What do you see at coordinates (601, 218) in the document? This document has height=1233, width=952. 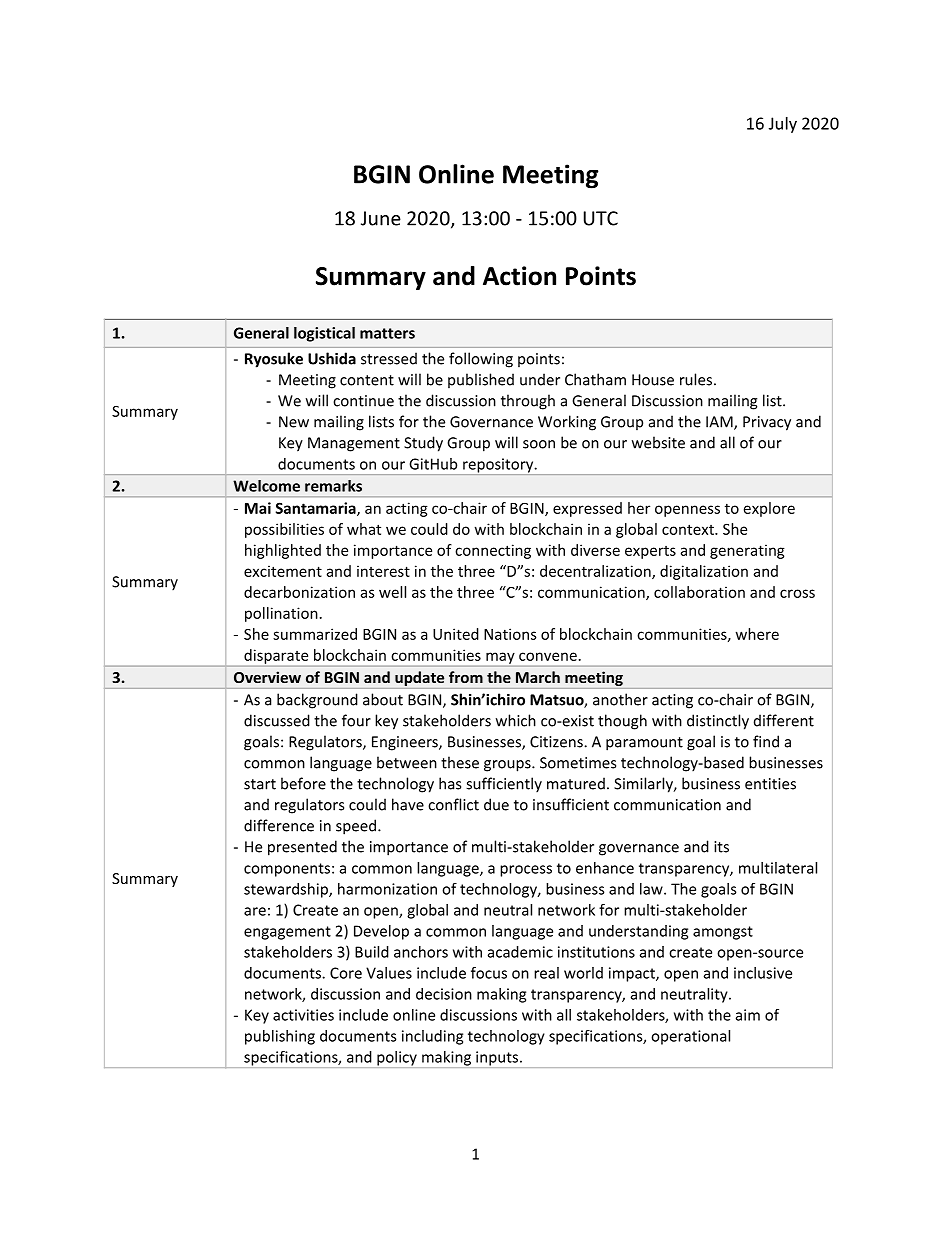 I see `UTC` at bounding box center [601, 218].
